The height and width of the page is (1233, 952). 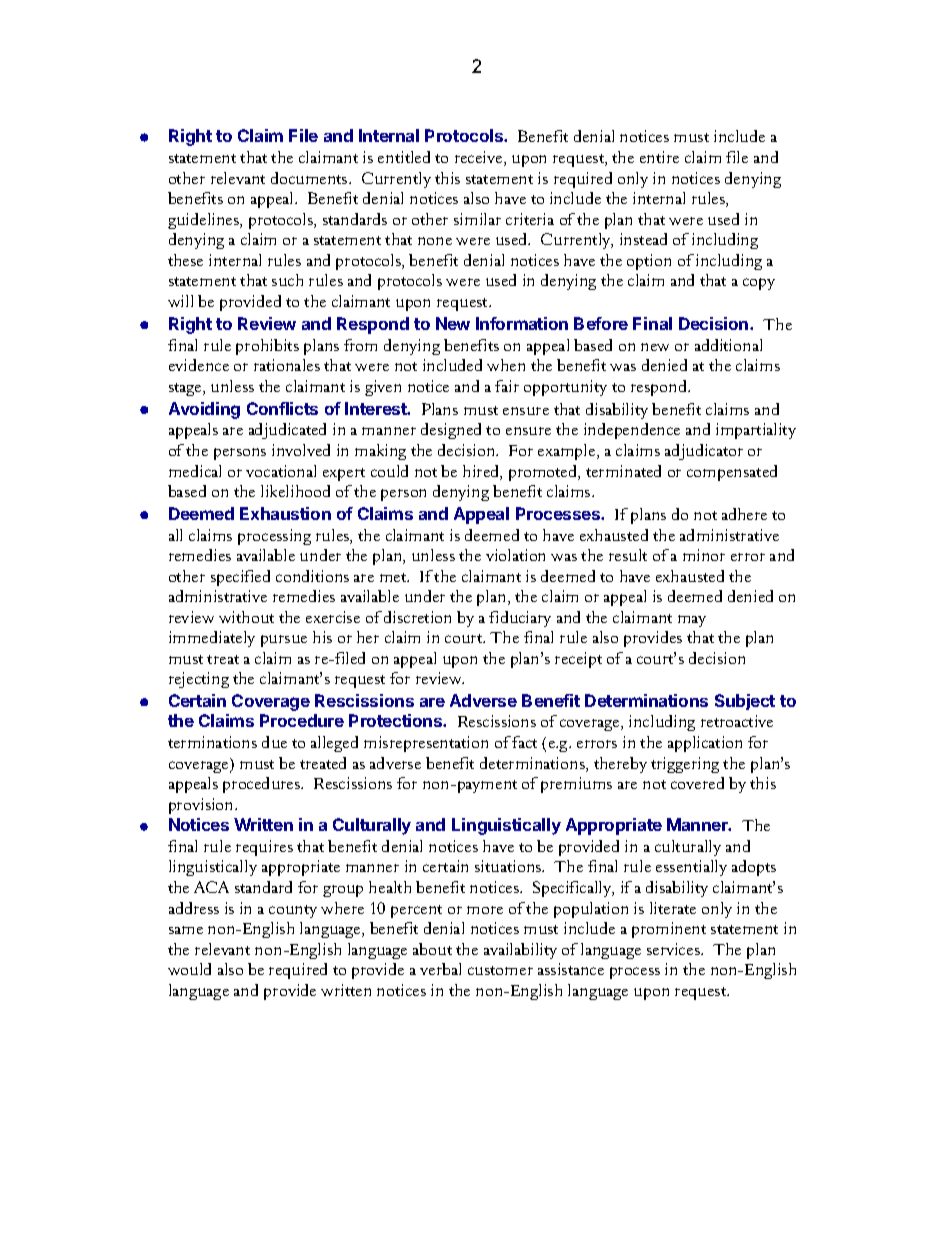 I want to click on documents, so click(x=310, y=178).
